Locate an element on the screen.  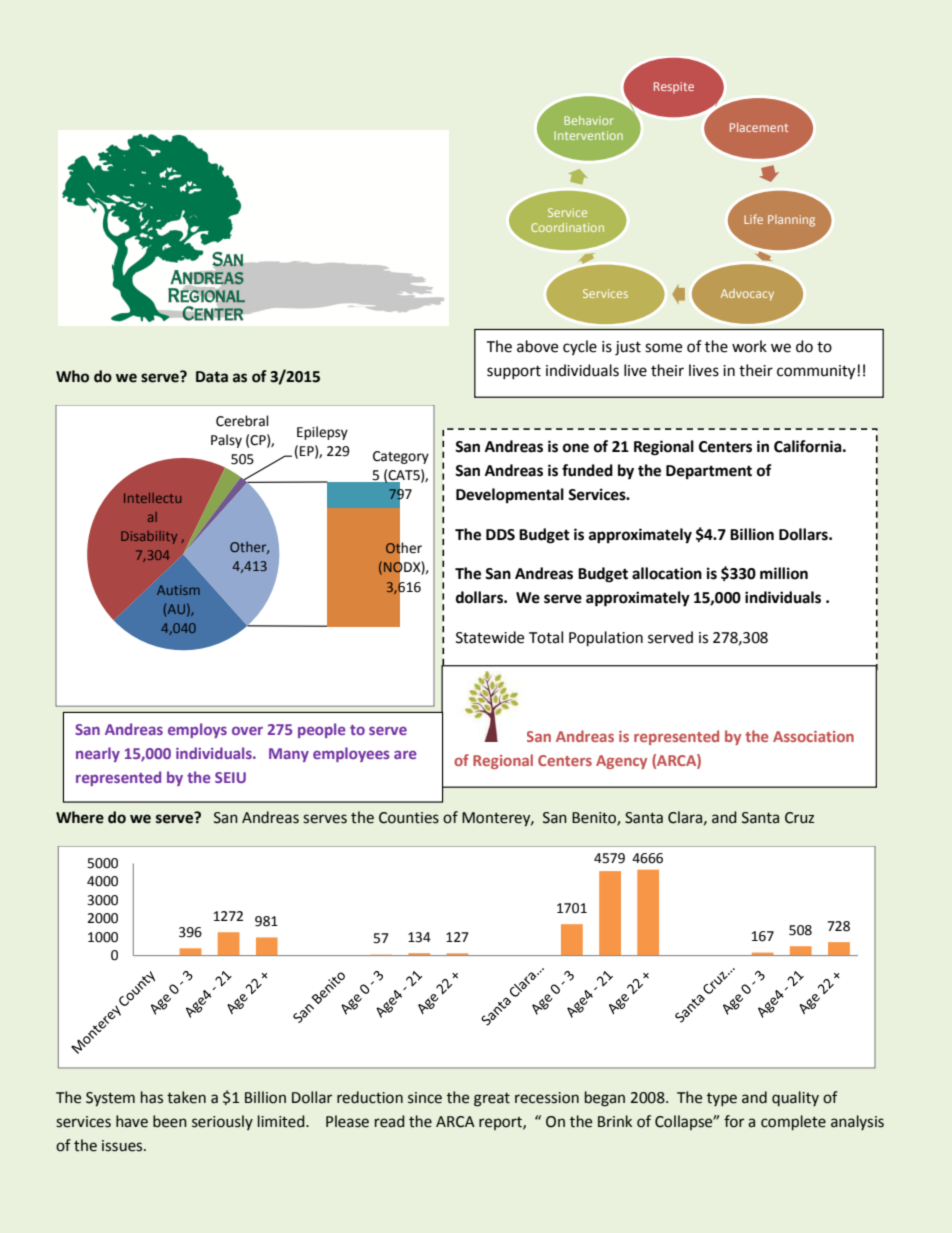
Statewide is located at coordinates (490, 637).
